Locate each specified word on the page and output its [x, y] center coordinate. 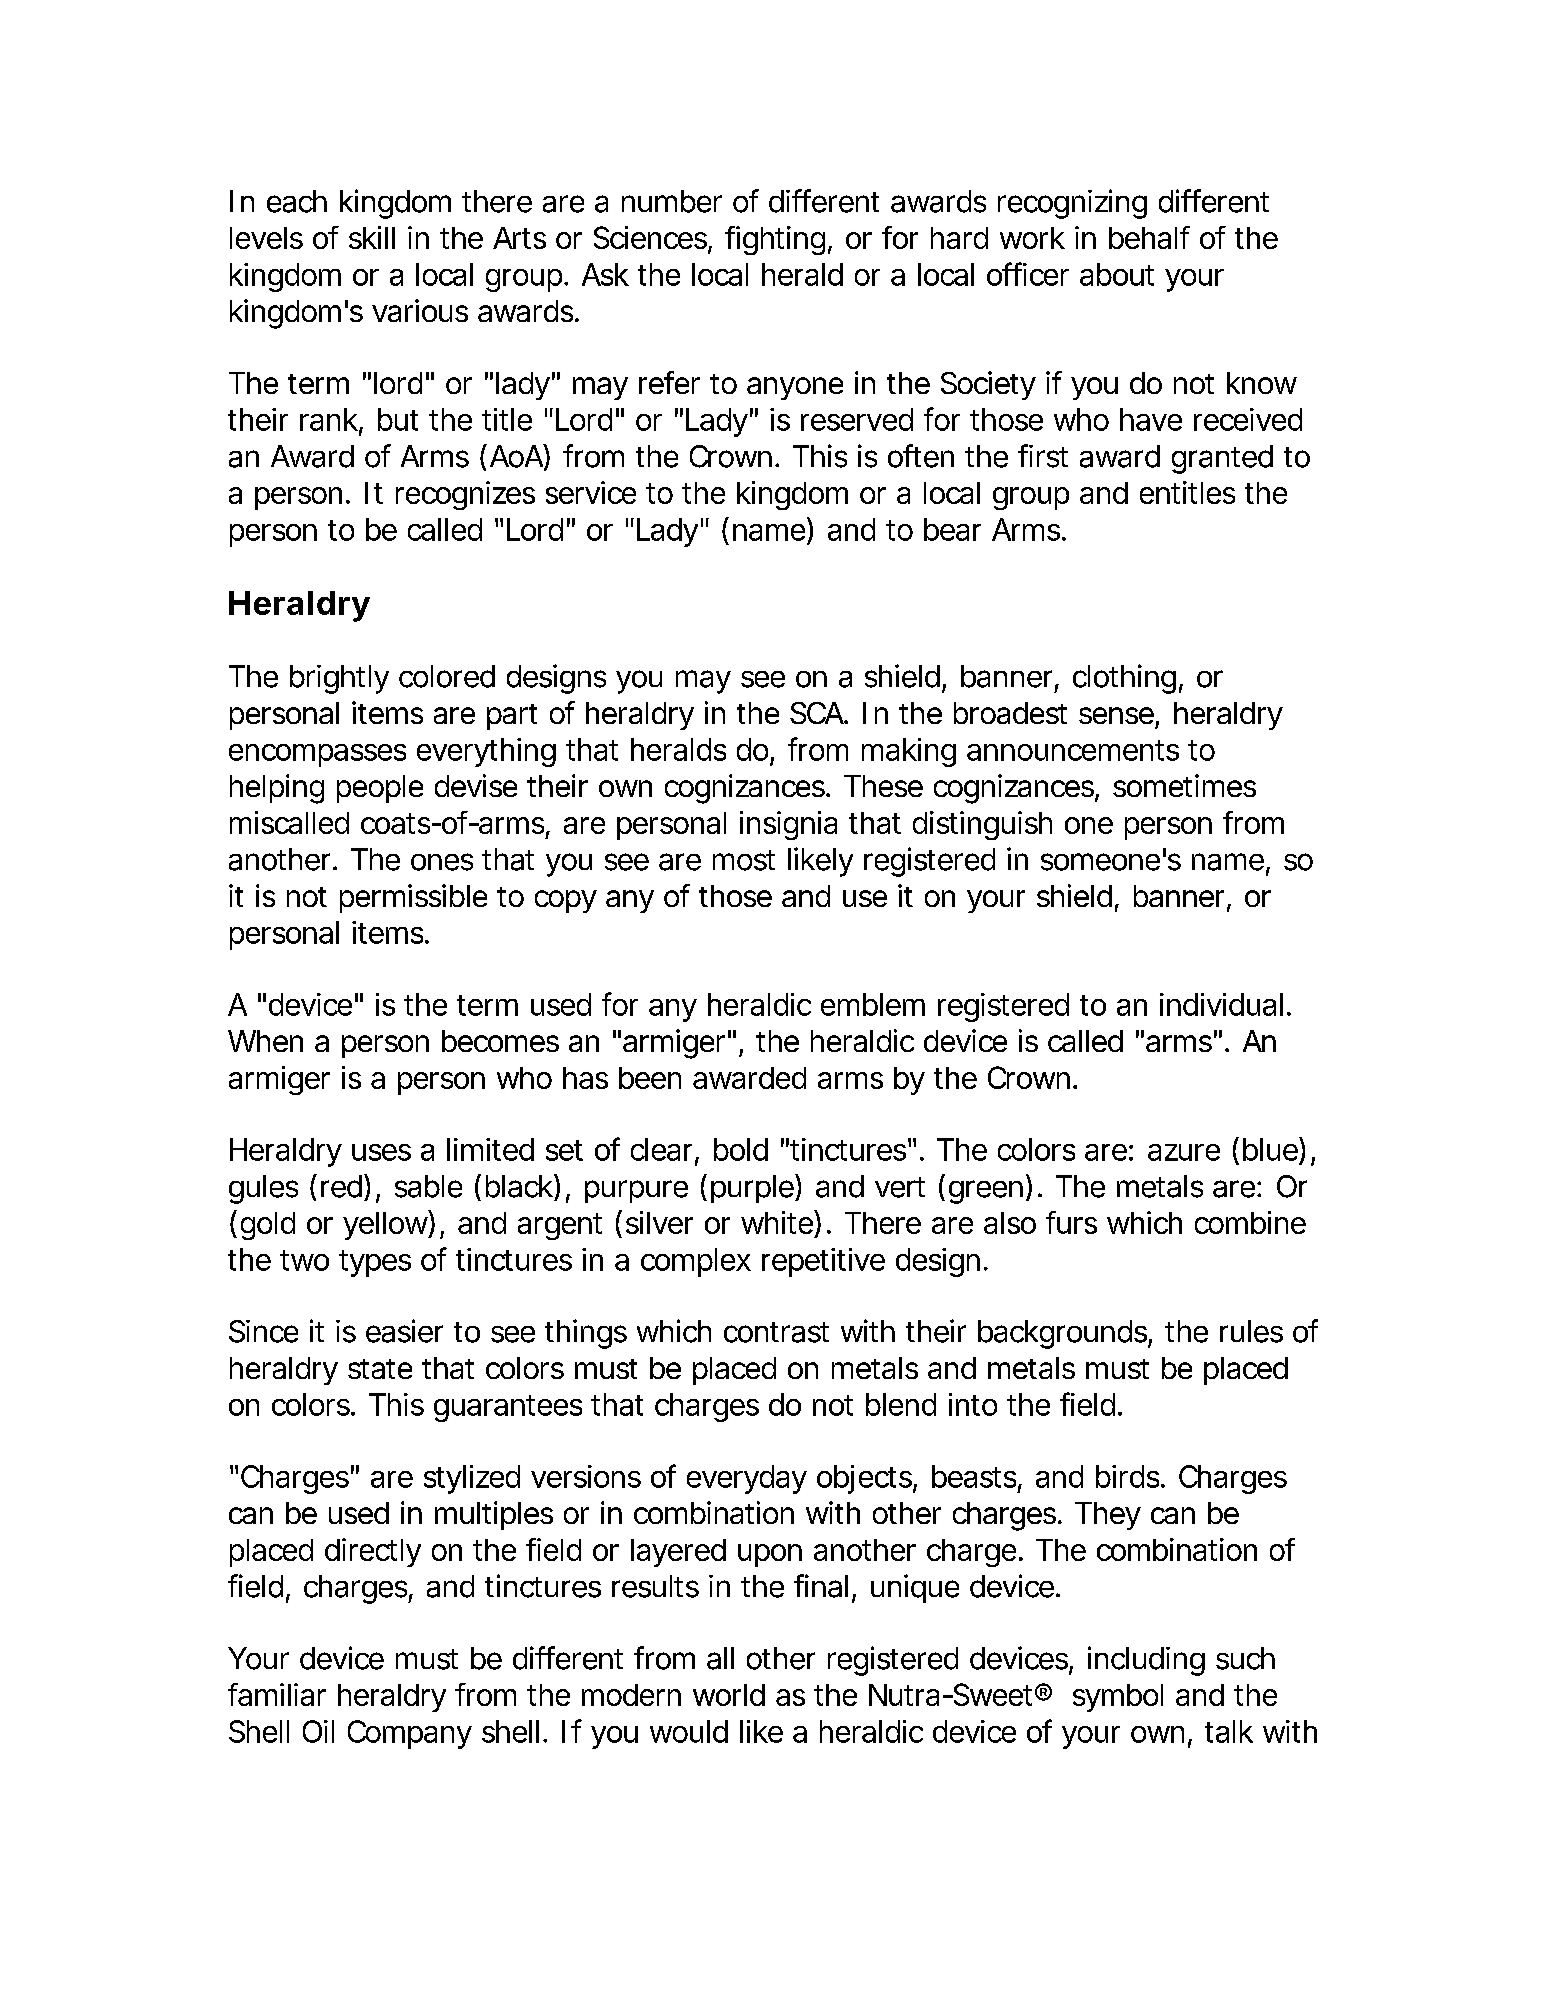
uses [381, 1152]
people [380, 789]
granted [1222, 459]
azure [1184, 1152]
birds [1129, 1476]
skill [372, 237]
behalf [1149, 237]
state [380, 1369]
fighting [775, 240]
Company [410, 1734]
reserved [857, 419]
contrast [776, 1332]
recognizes [465, 495]
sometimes [1184, 785]
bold [741, 1149]
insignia [788, 825]
